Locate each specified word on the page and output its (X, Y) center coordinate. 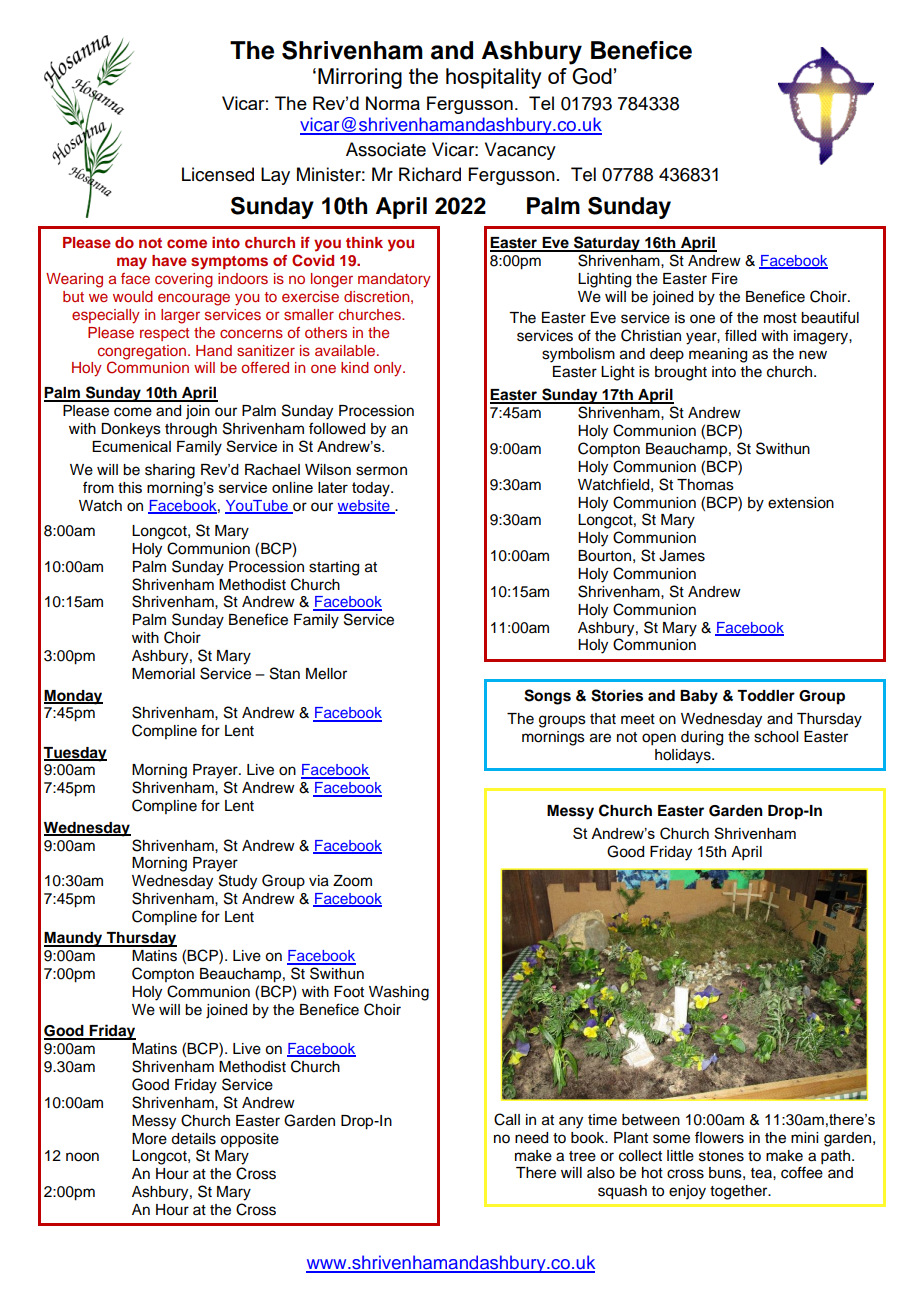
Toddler (766, 696)
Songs (547, 697)
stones (721, 1156)
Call (507, 1119)
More (149, 1139)
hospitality (494, 78)
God (592, 76)
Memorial (163, 674)
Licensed (218, 174)
